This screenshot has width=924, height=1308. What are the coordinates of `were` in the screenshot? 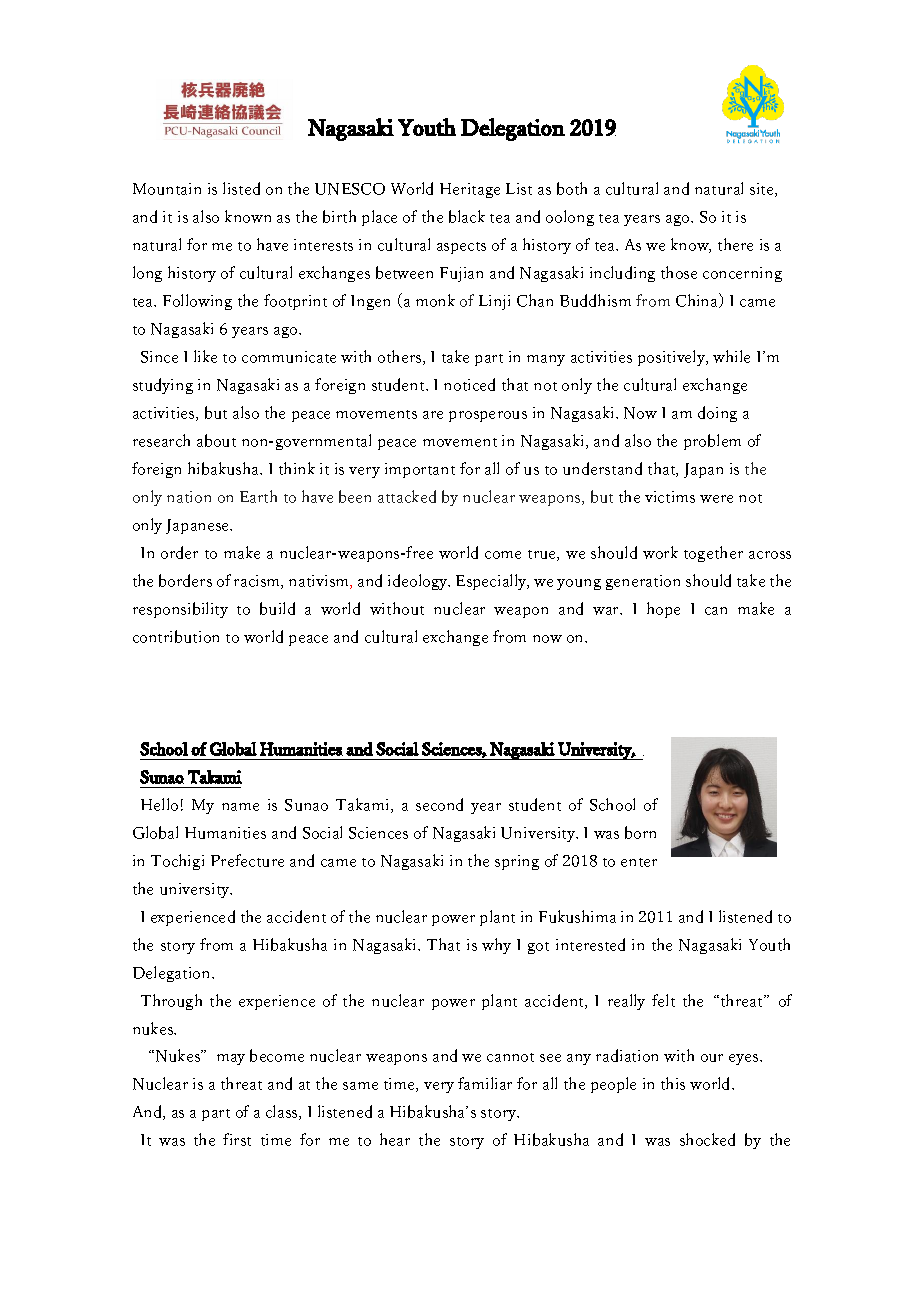 It's located at (716, 499).
